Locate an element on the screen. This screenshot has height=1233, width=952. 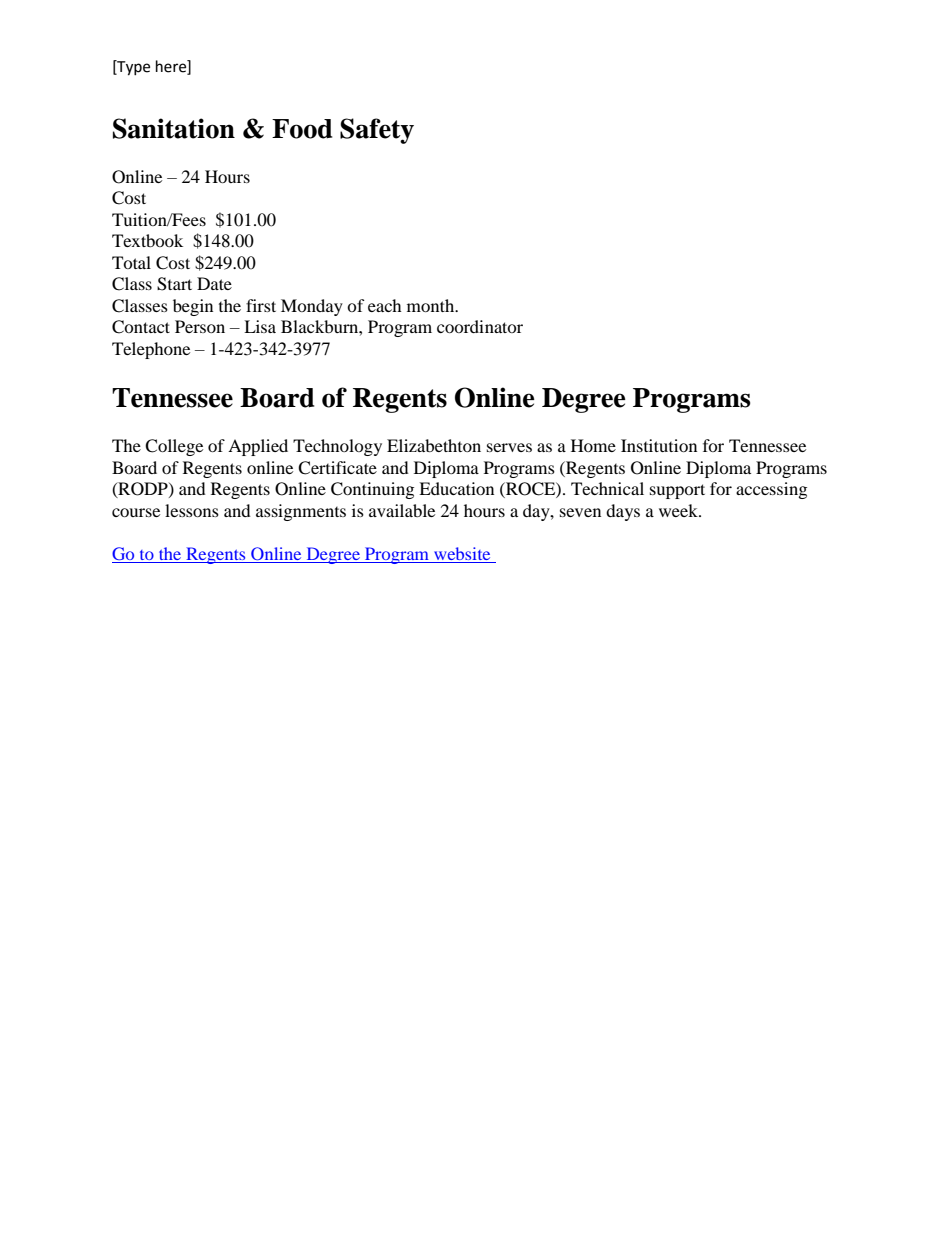
Home is located at coordinates (593, 445).
